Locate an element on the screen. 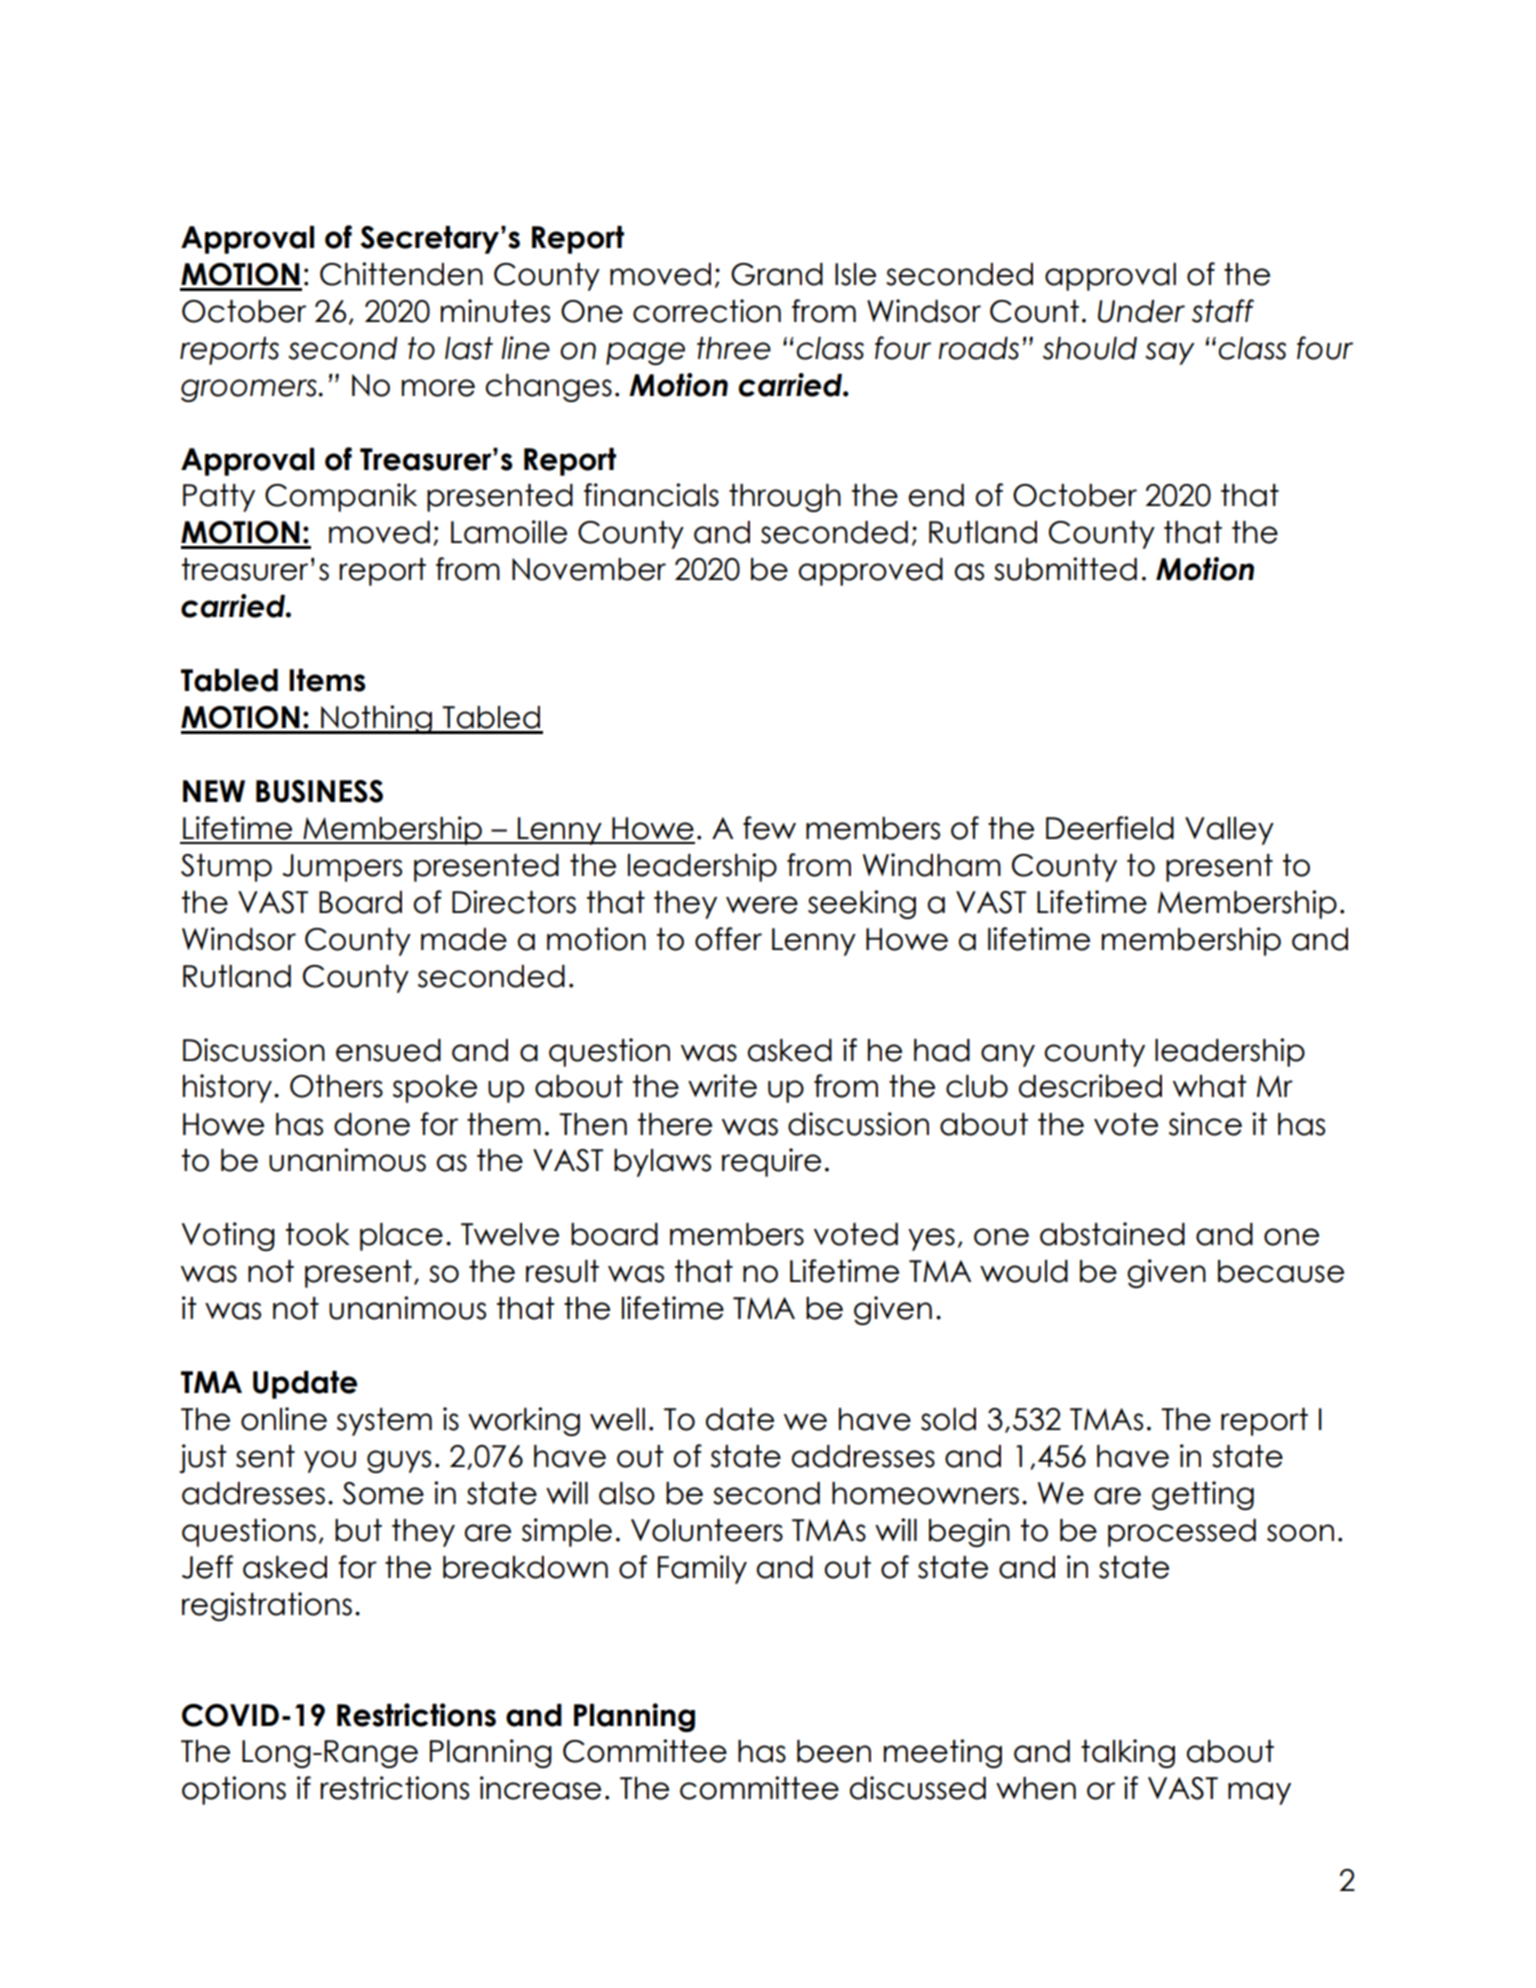 This screenshot has height=1988, width=1536. system is located at coordinates (384, 1422).
